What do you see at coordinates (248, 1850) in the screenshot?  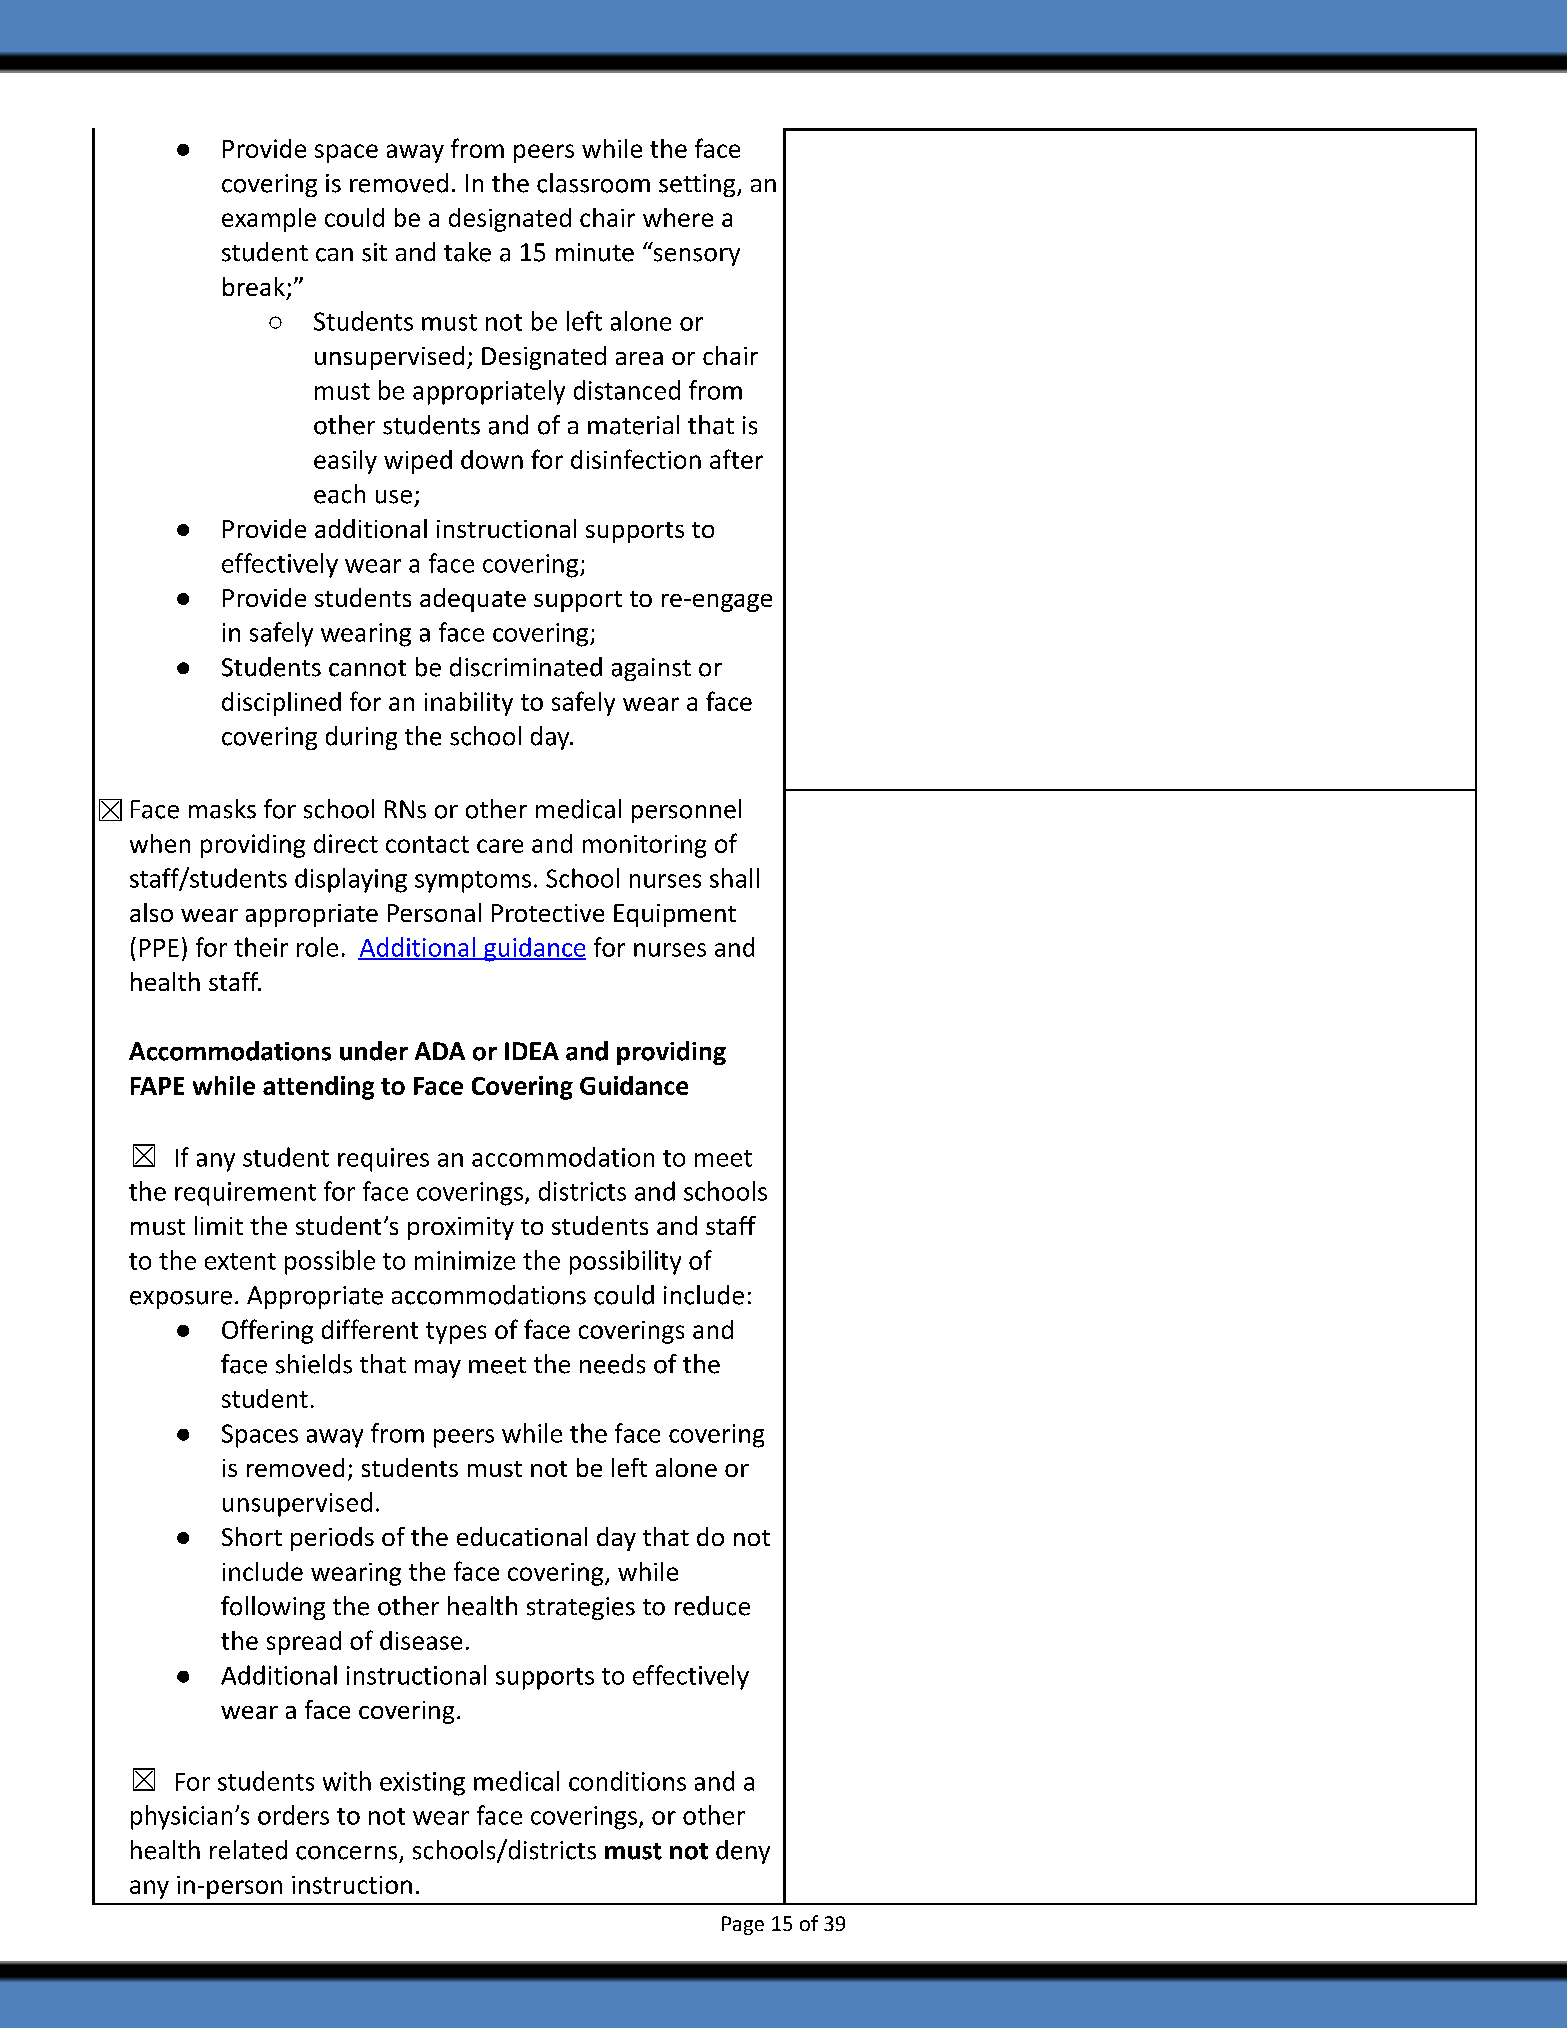 I see `related` at bounding box center [248, 1850].
